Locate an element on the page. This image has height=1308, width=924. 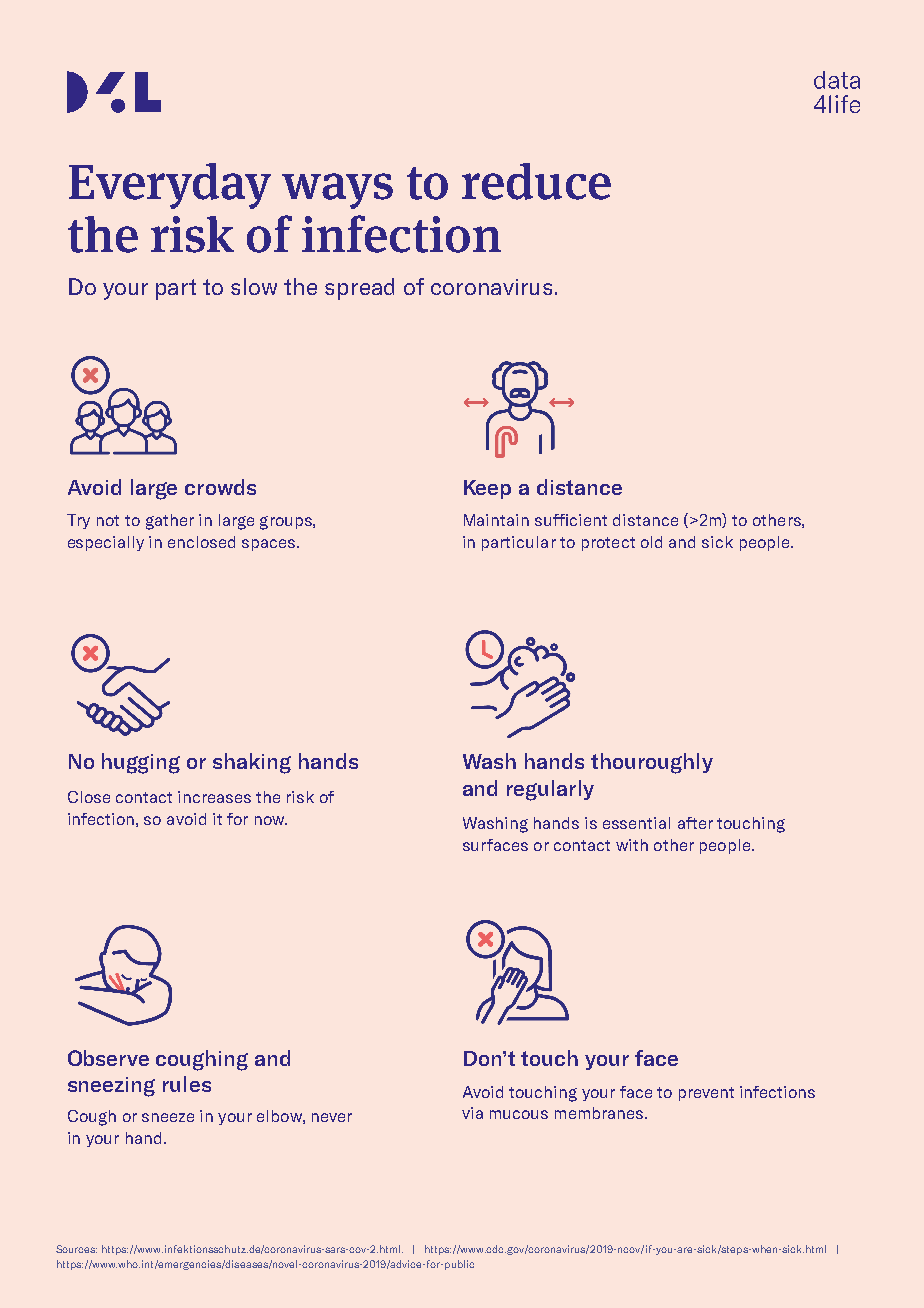
with is located at coordinates (632, 845).
